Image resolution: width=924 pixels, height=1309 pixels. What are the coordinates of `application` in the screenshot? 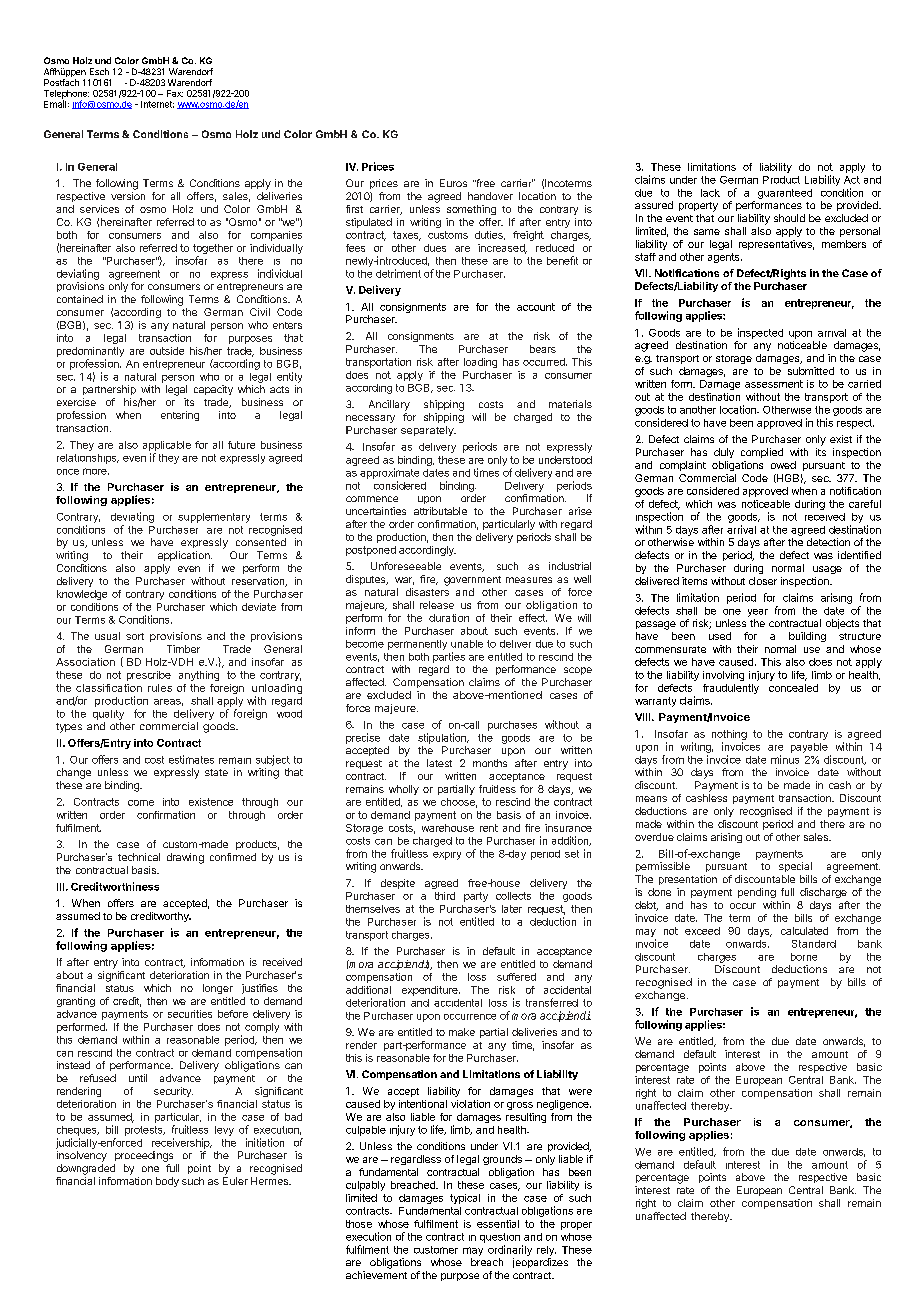 It's located at (185, 556).
